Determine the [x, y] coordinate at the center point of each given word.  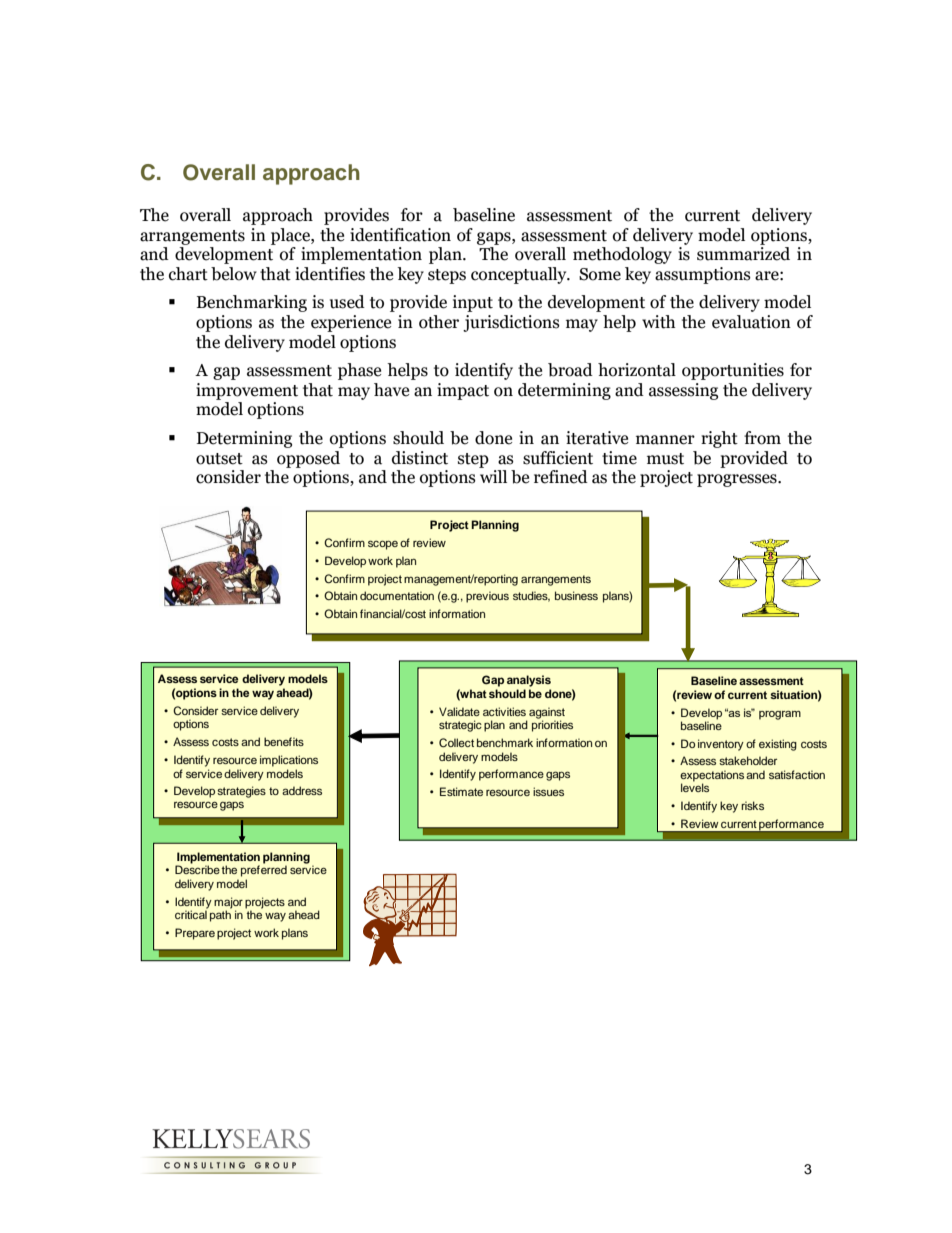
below [234, 274]
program [780, 715]
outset [219, 459]
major [228, 903]
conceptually [520, 275]
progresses [738, 480]
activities [504, 711]
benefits [284, 741]
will [493, 476]
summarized [743, 254]
